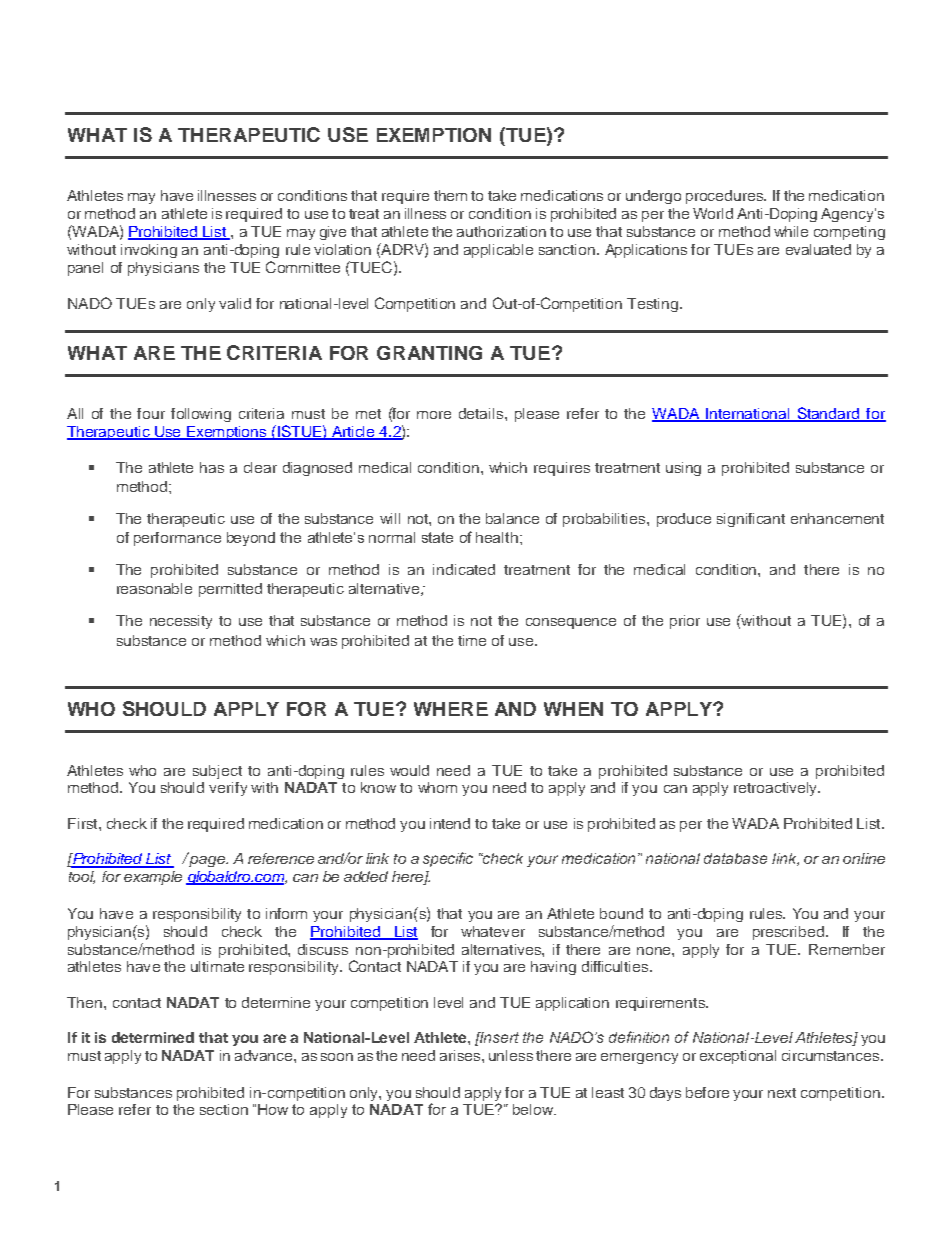 Image resolution: width=952 pixels, height=1233 pixels. What do you see at coordinates (791, 231) in the screenshot?
I see `while` at bounding box center [791, 231].
